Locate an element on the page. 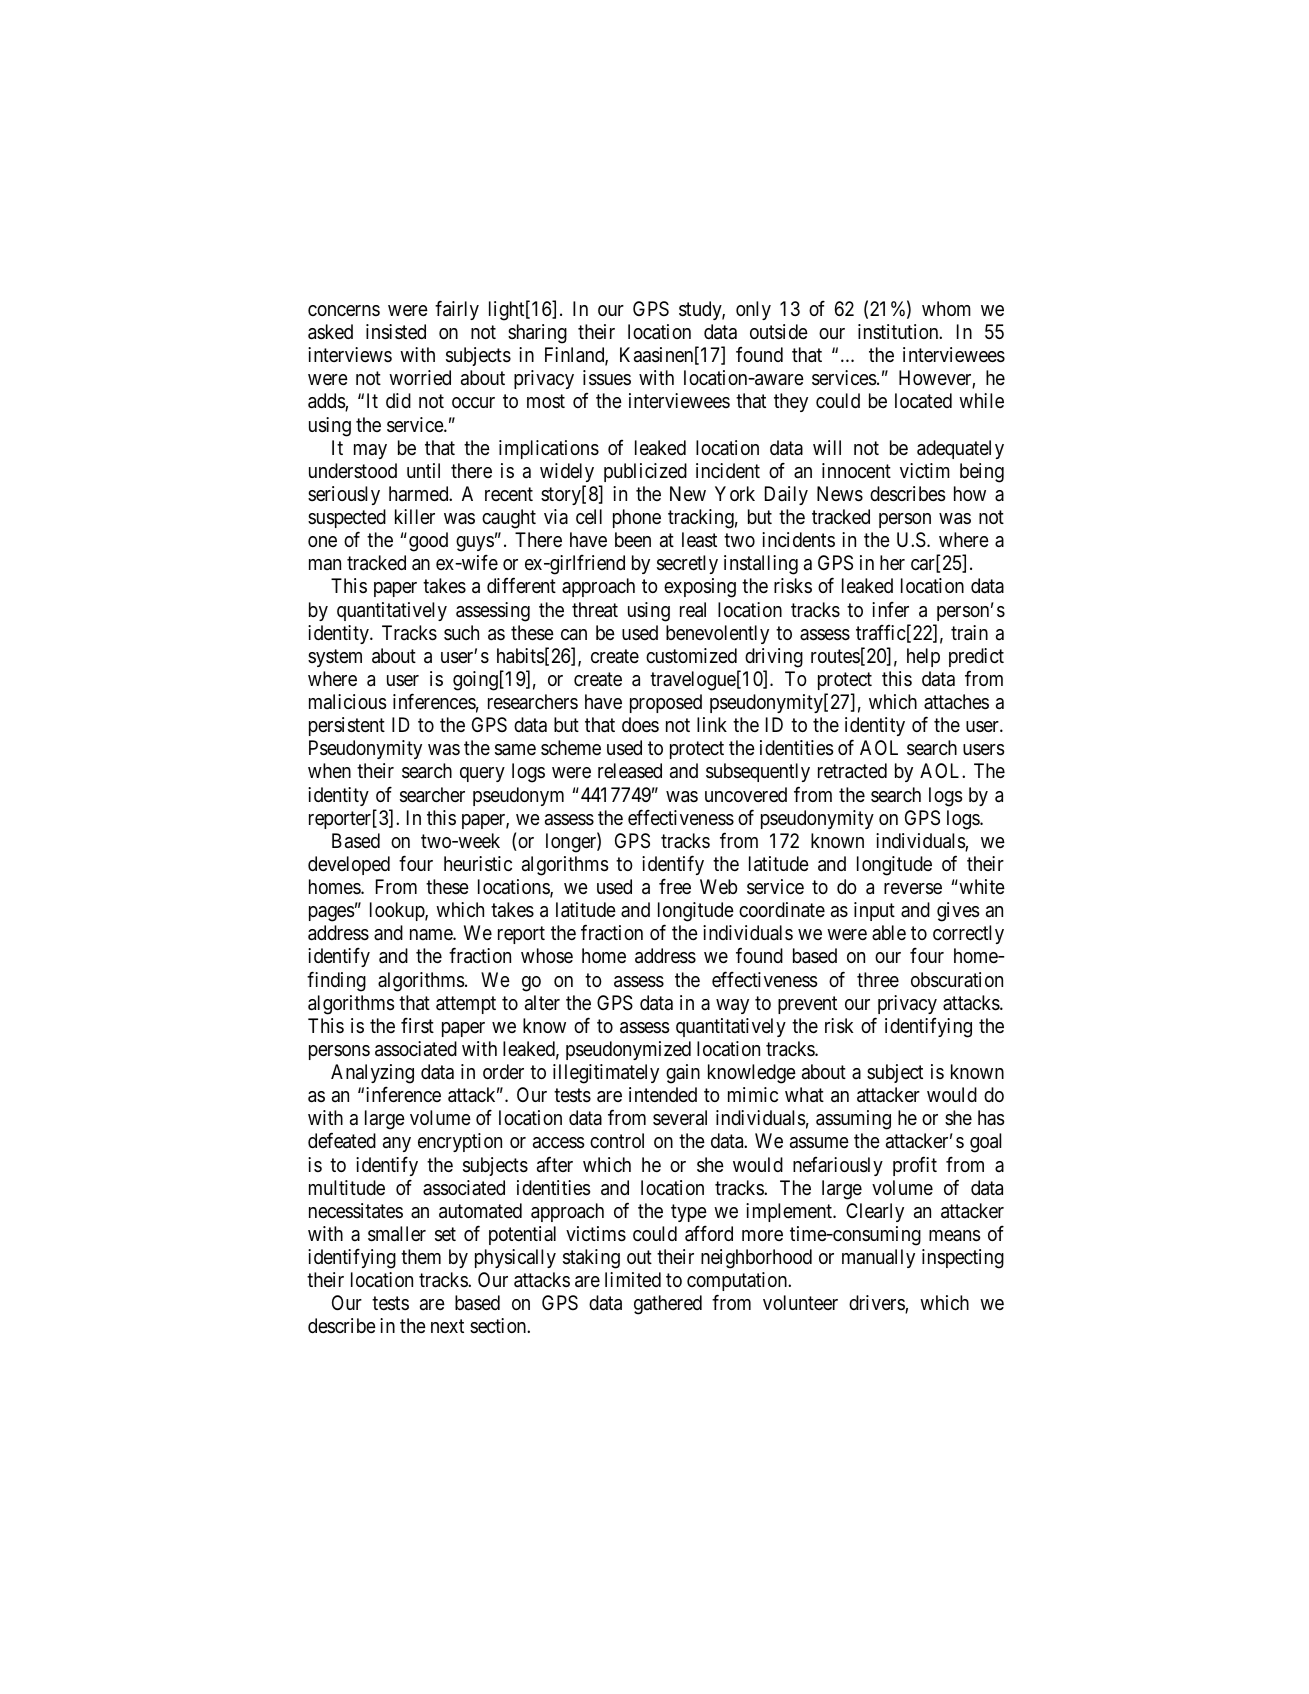 The height and width of the page is (1694, 1309). name is located at coordinates (432, 934).
